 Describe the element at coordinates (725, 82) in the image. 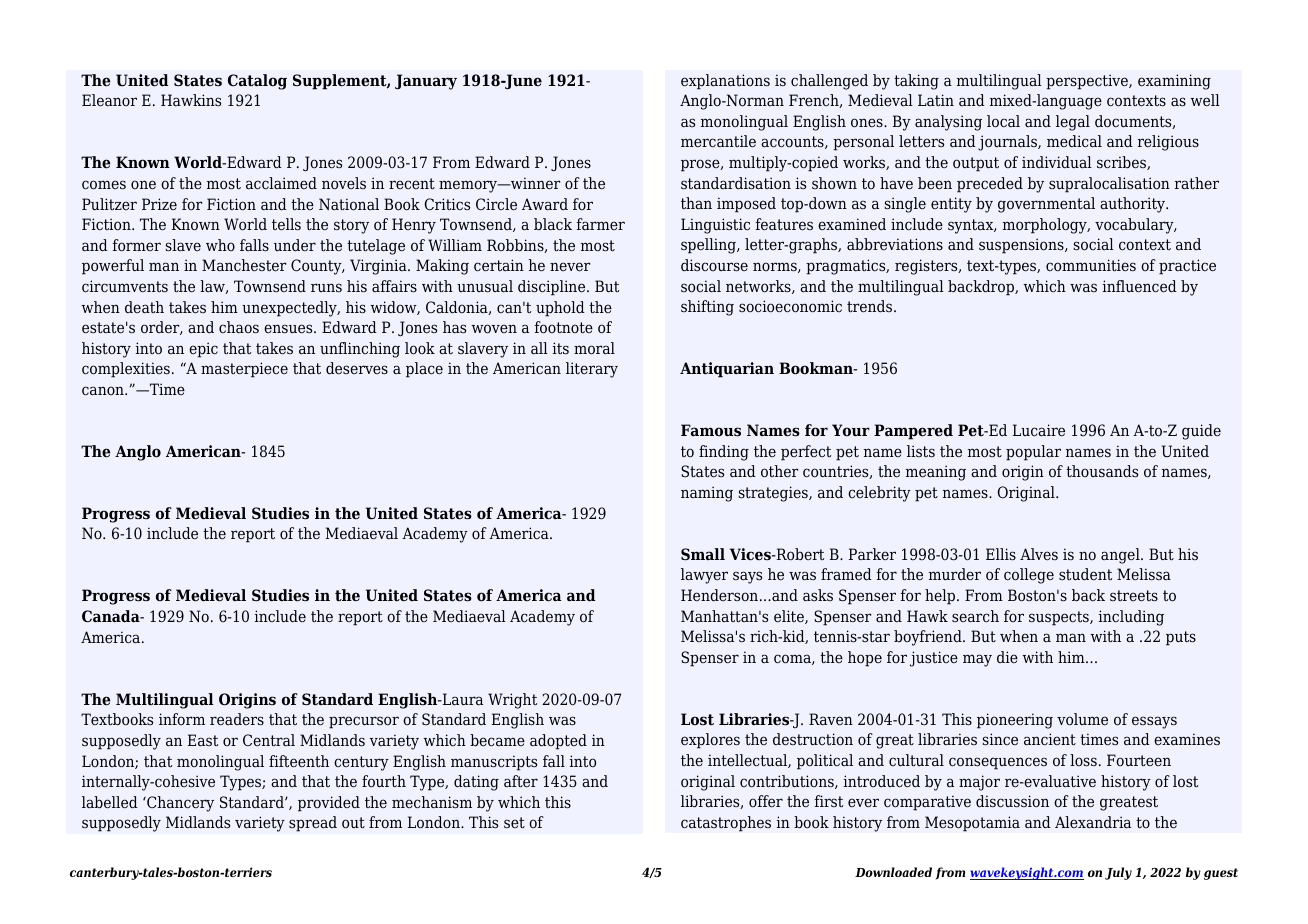

I see `explanations` at that location.
